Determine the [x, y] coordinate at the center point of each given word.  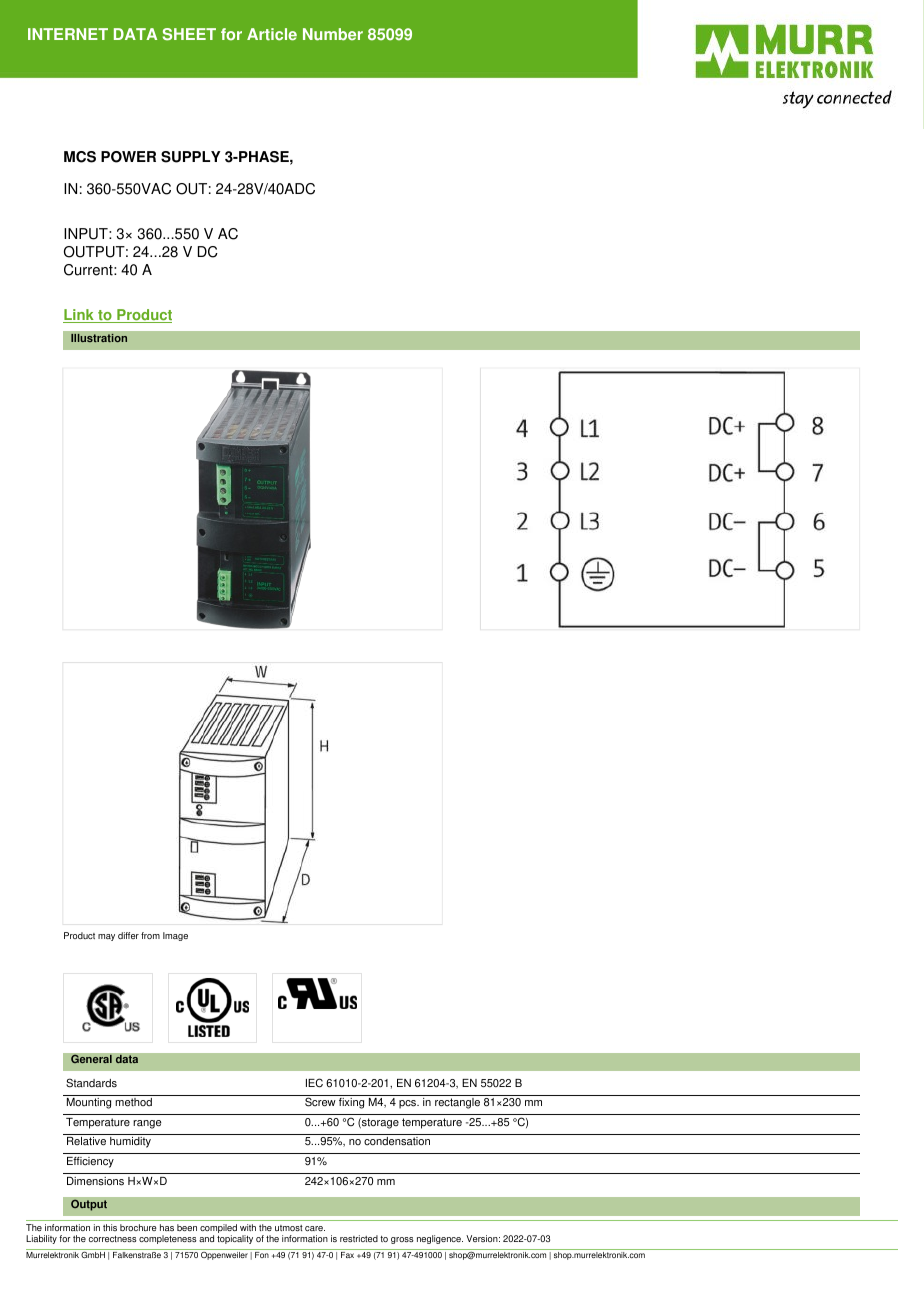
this [110, 1227]
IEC [314, 1083]
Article [272, 34]
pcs [409, 1104]
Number [333, 34]
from [150, 935]
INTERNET [68, 34]
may [106, 937]
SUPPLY [190, 157]
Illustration [99, 338]
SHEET [189, 34]
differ [128, 935]
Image [175, 936]
